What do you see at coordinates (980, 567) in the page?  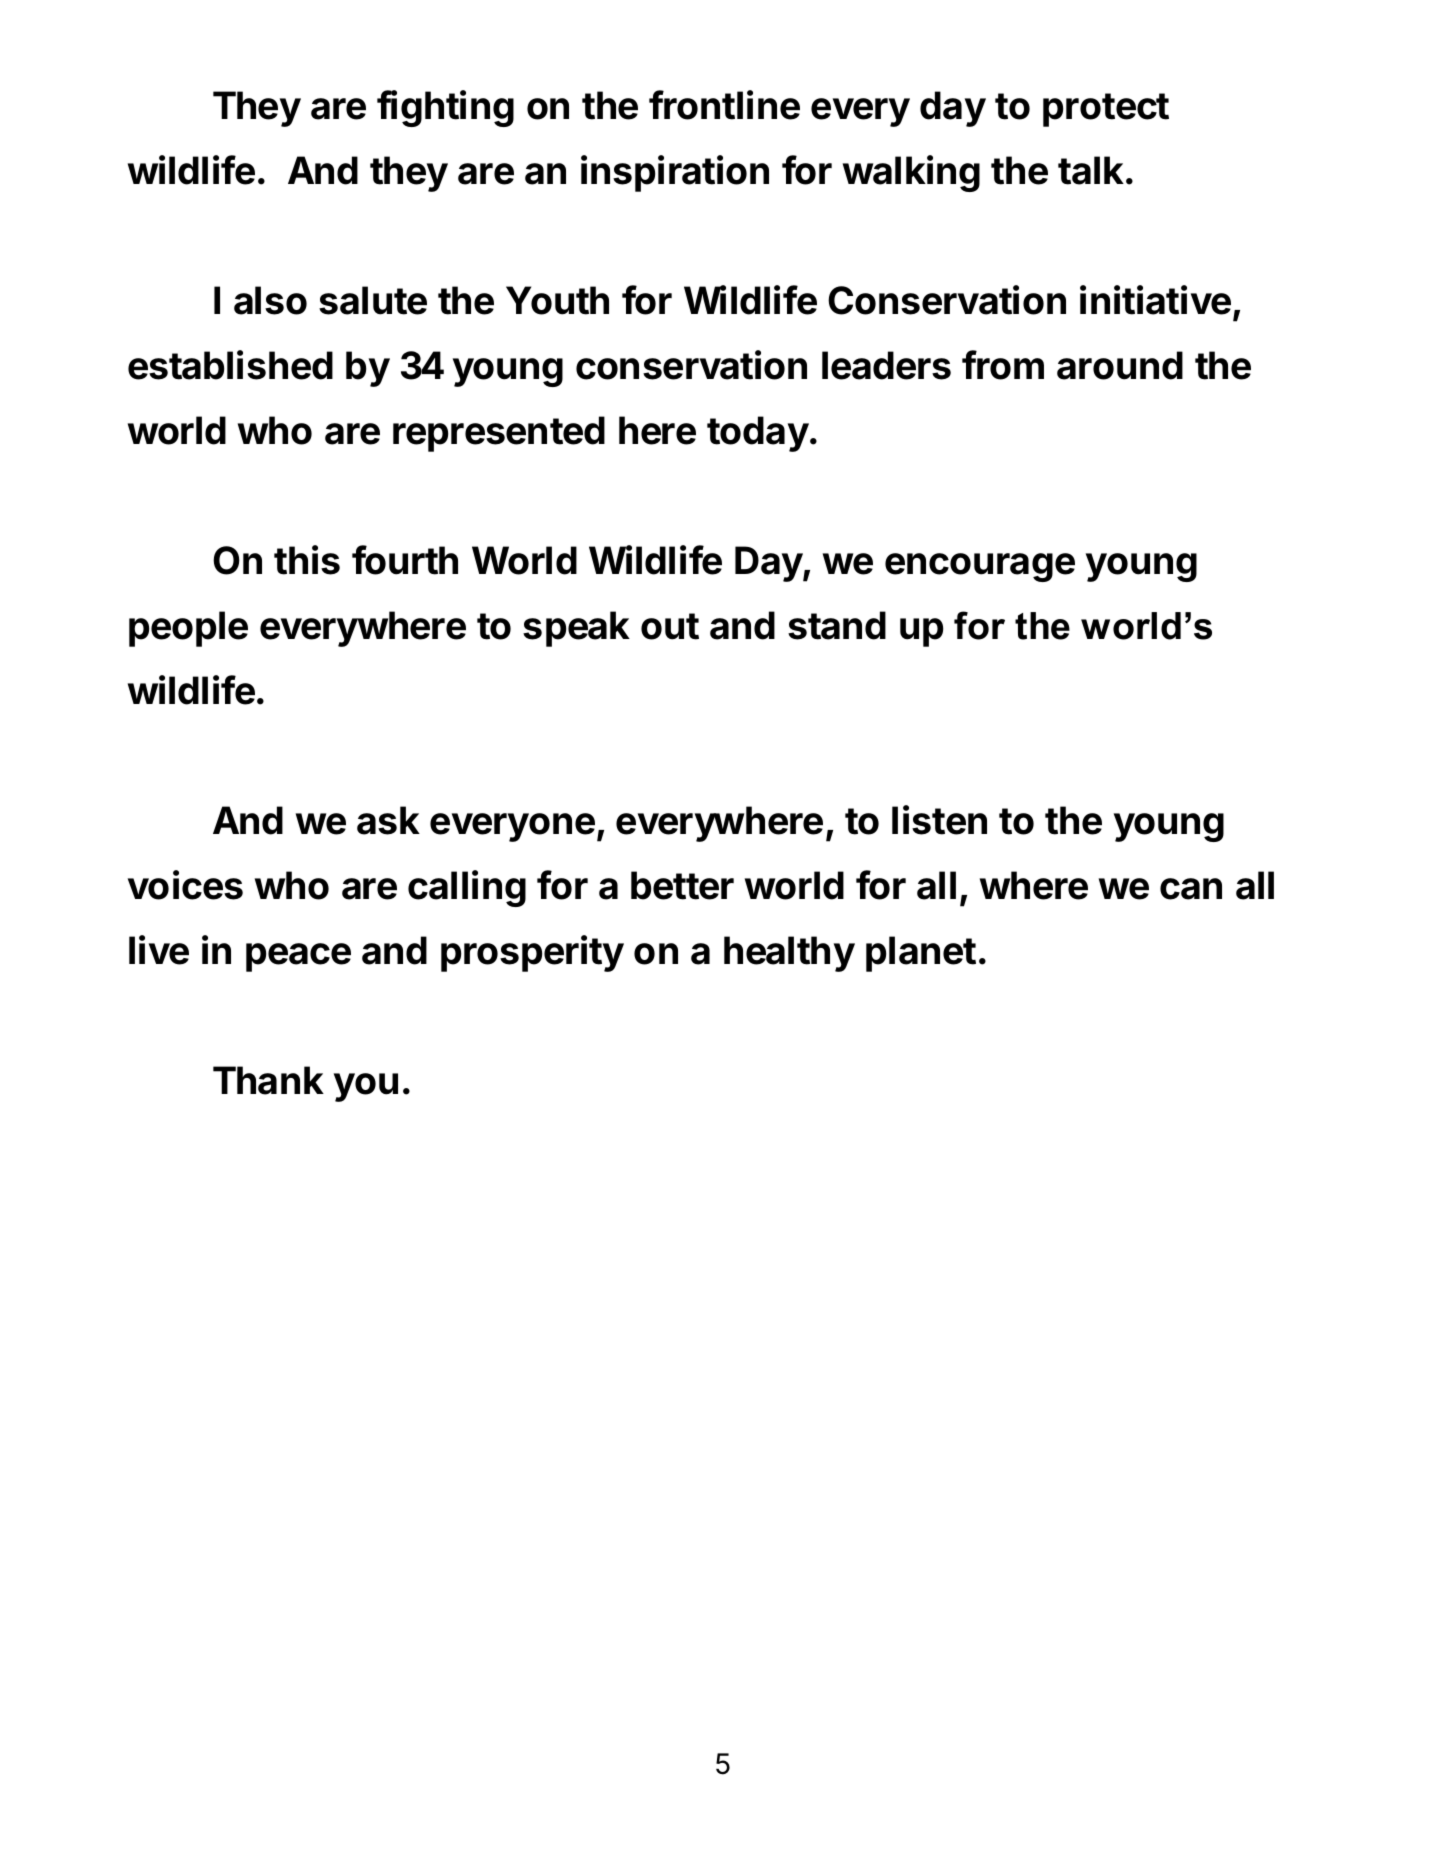 I see `encourage` at bounding box center [980, 567].
